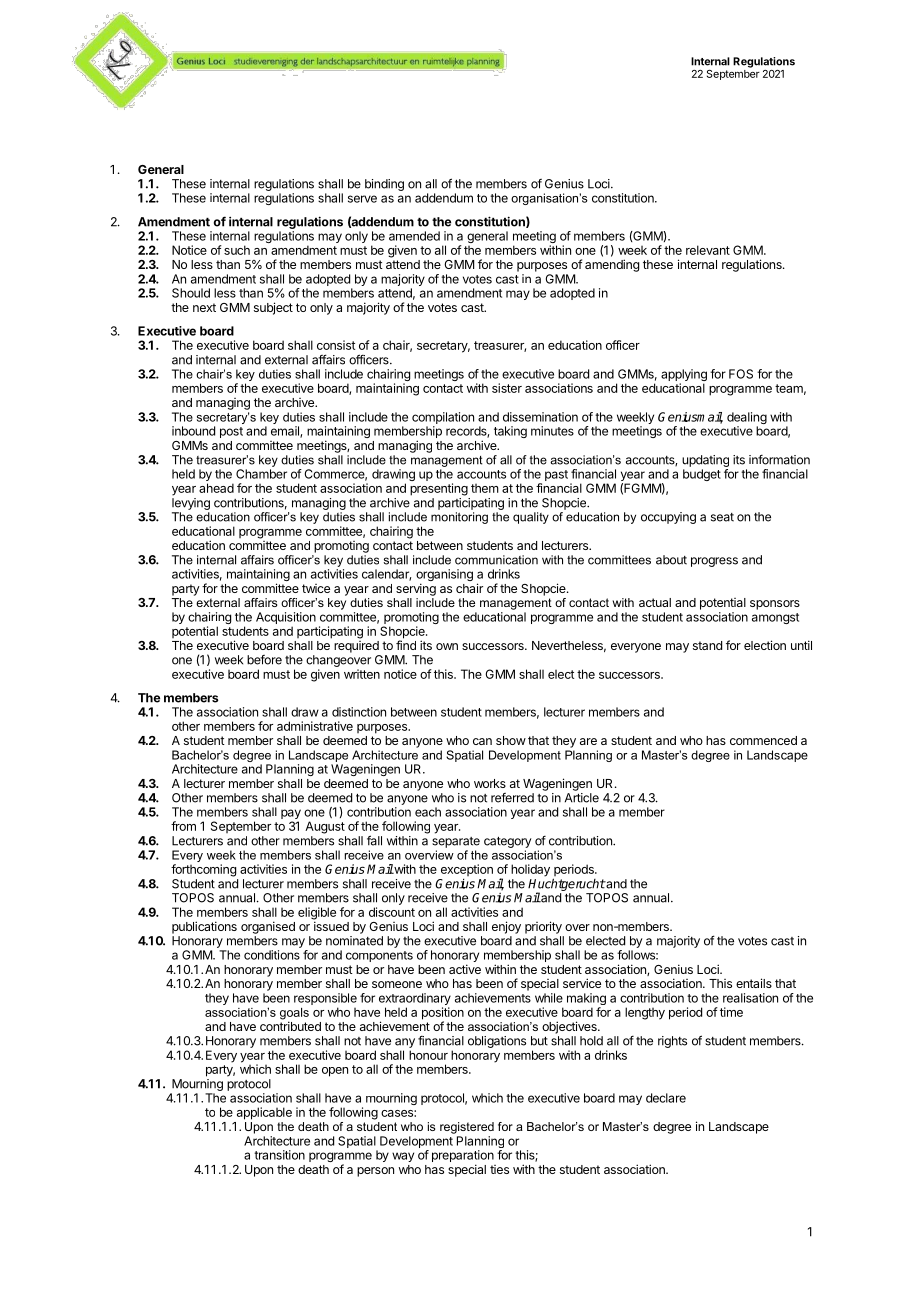 This page has width=924, height=1308. What do you see at coordinates (467, 1128) in the page?
I see `registered` at bounding box center [467, 1128].
